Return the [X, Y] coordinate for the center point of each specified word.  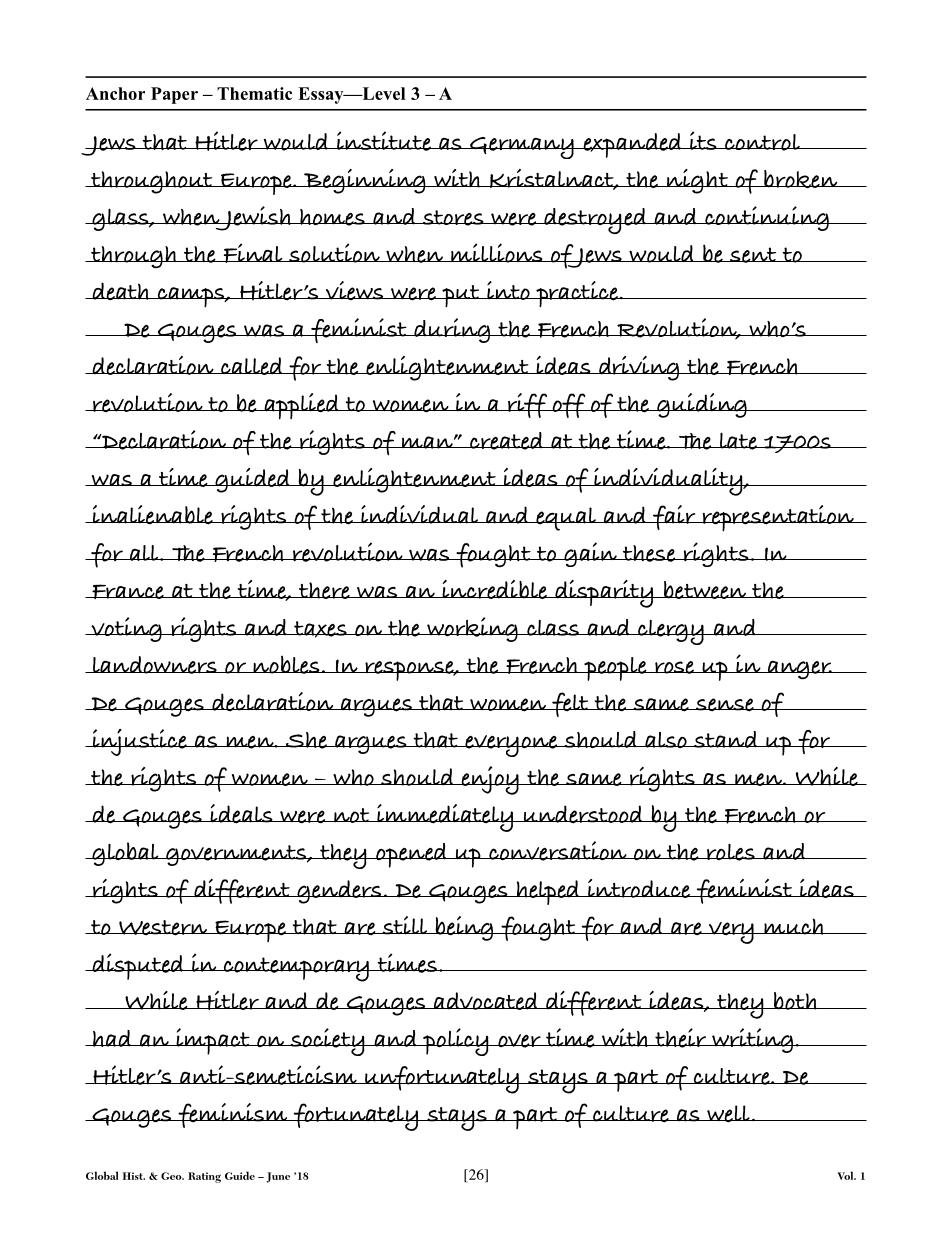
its [703, 140]
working [472, 629]
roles [731, 852]
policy [456, 1042]
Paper [174, 95]
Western [163, 928]
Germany [522, 148]
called [251, 366]
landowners [155, 665]
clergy [671, 632]
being [464, 928]
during [452, 330]
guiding [702, 405]
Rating [204, 1177]
